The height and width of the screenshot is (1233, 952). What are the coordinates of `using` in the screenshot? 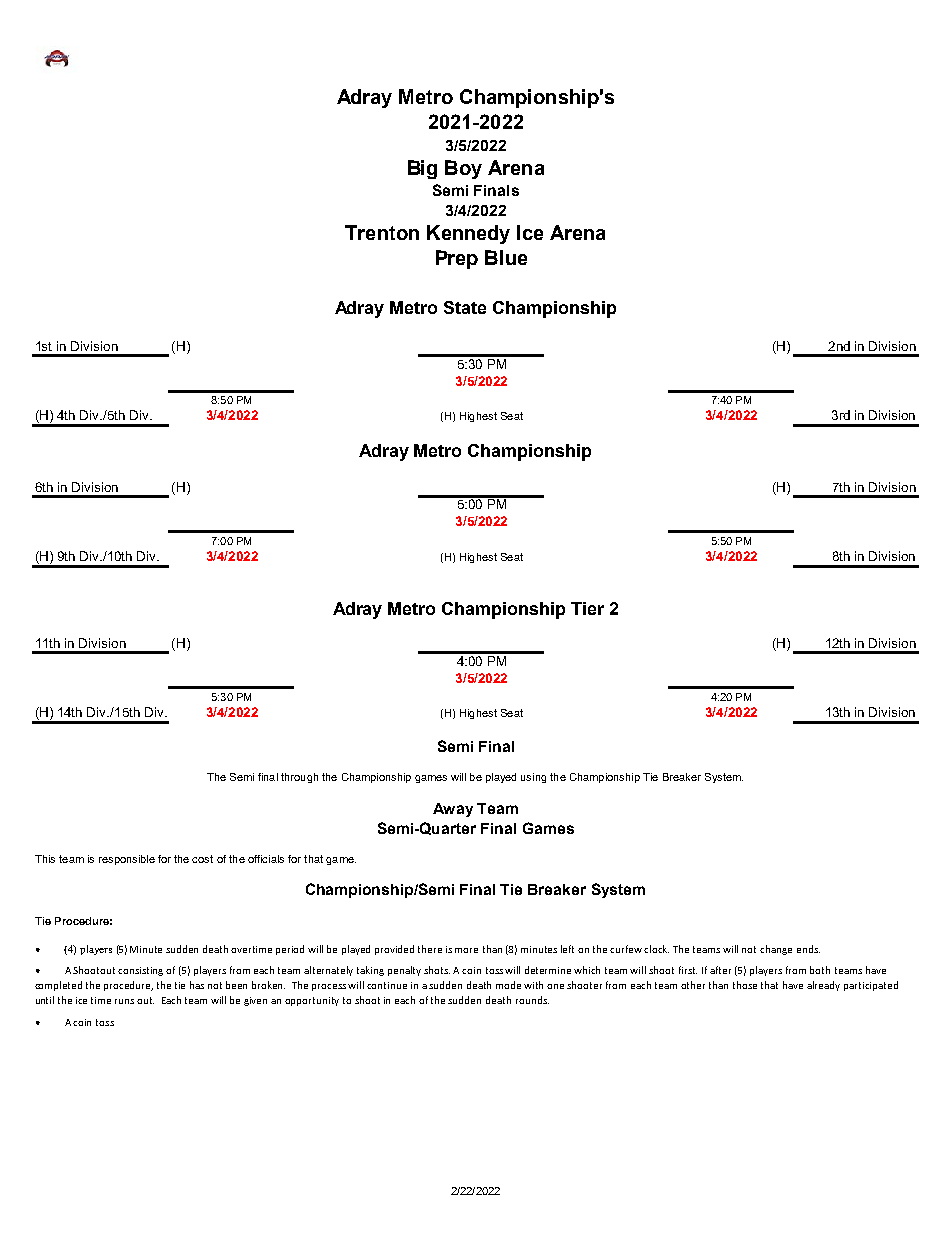 It's located at (533, 778).
